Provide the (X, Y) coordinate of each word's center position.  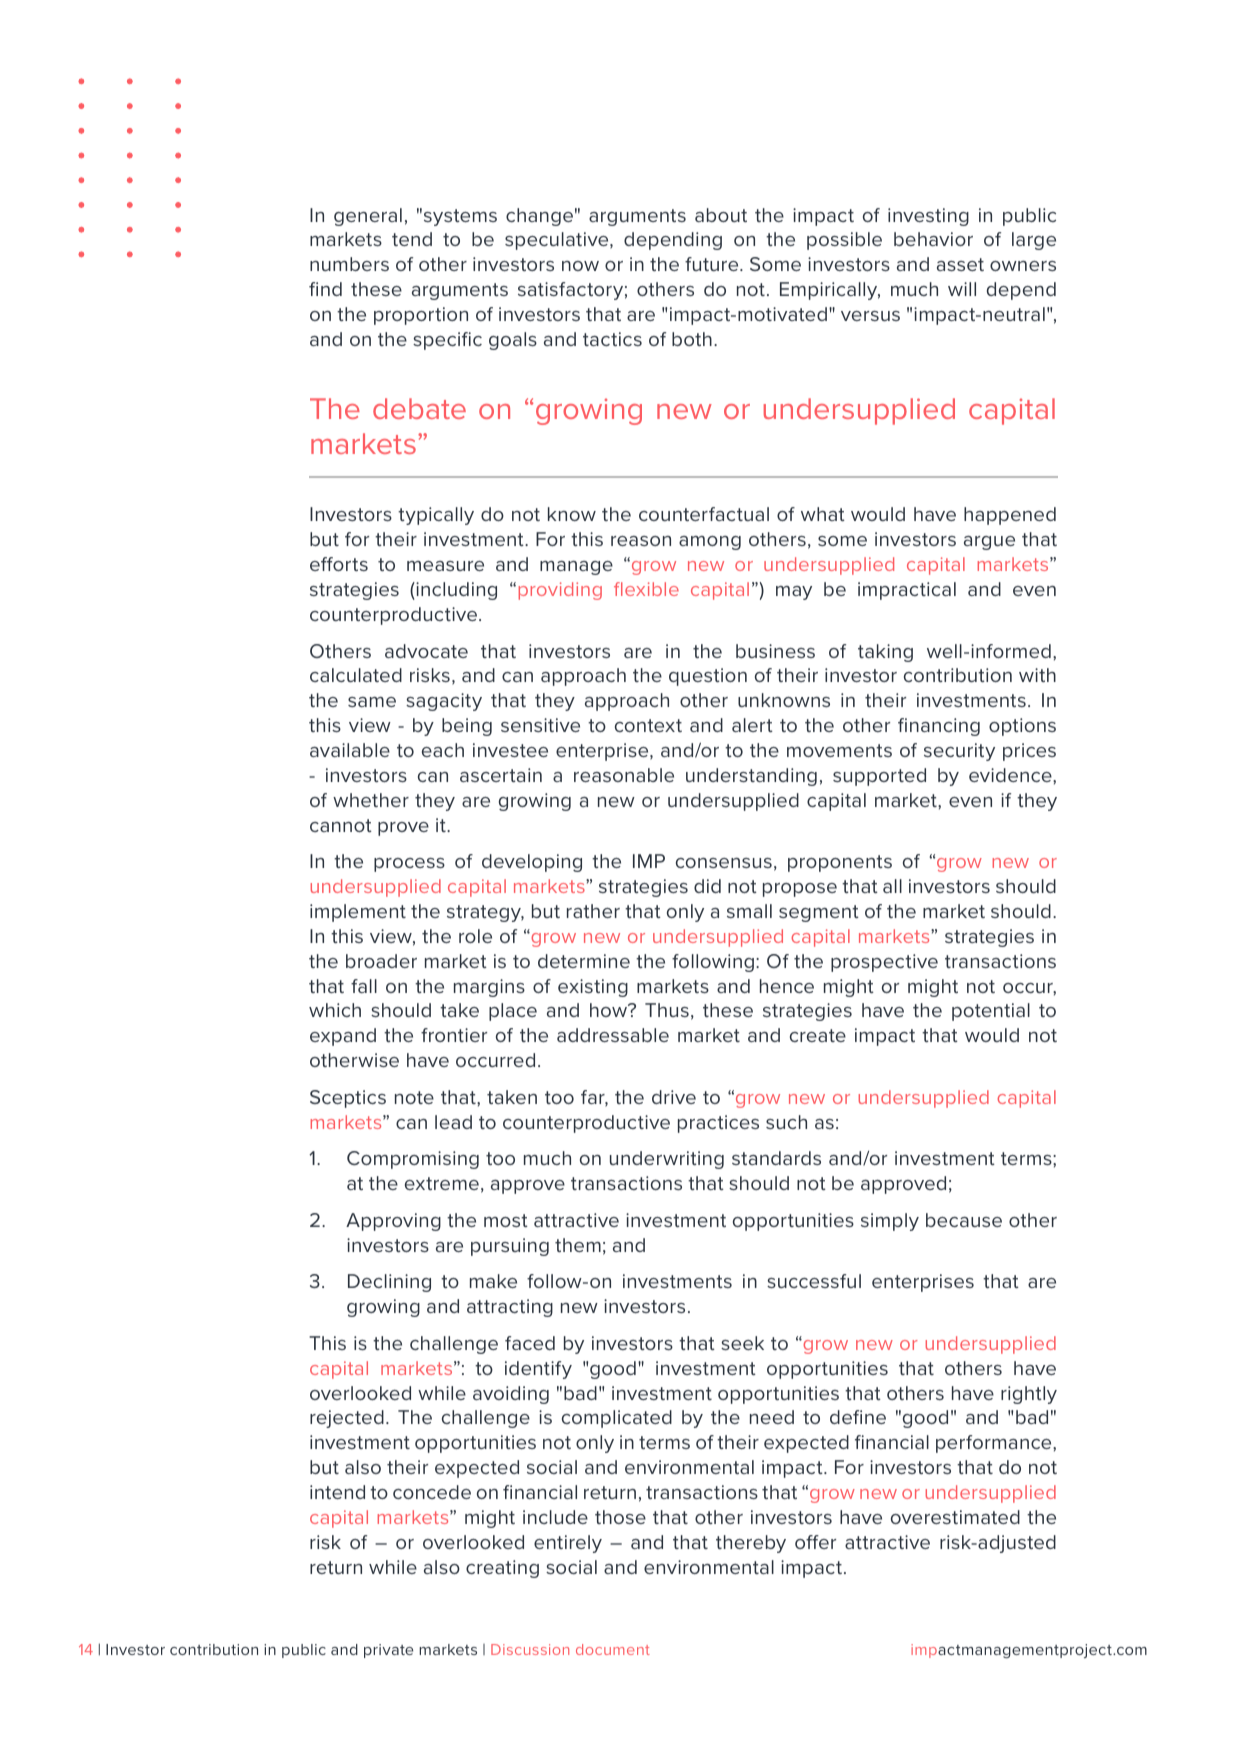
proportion (421, 316)
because (964, 1220)
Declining (389, 1283)
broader (381, 961)
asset (960, 264)
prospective (884, 963)
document (613, 1649)
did (707, 886)
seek (742, 1343)
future (713, 264)
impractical (907, 591)
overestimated (955, 1517)
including (455, 591)
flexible (646, 589)
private (388, 1651)
